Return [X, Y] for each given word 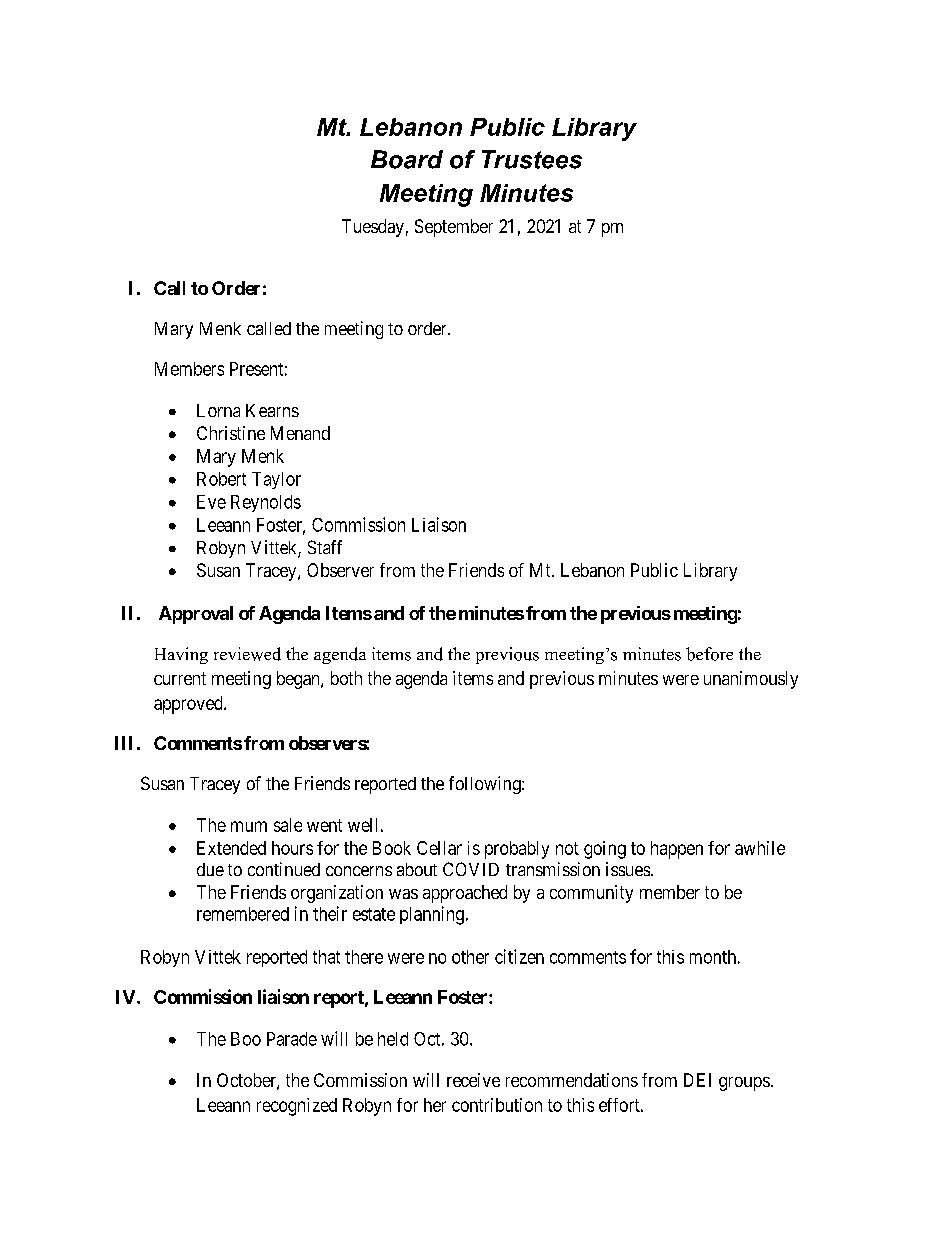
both [346, 678]
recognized [297, 1107]
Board [407, 159]
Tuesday [373, 228]
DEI [697, 1080]
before [709, 654]
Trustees [532, 159]
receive [473, 1080]
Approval [196, 615]
